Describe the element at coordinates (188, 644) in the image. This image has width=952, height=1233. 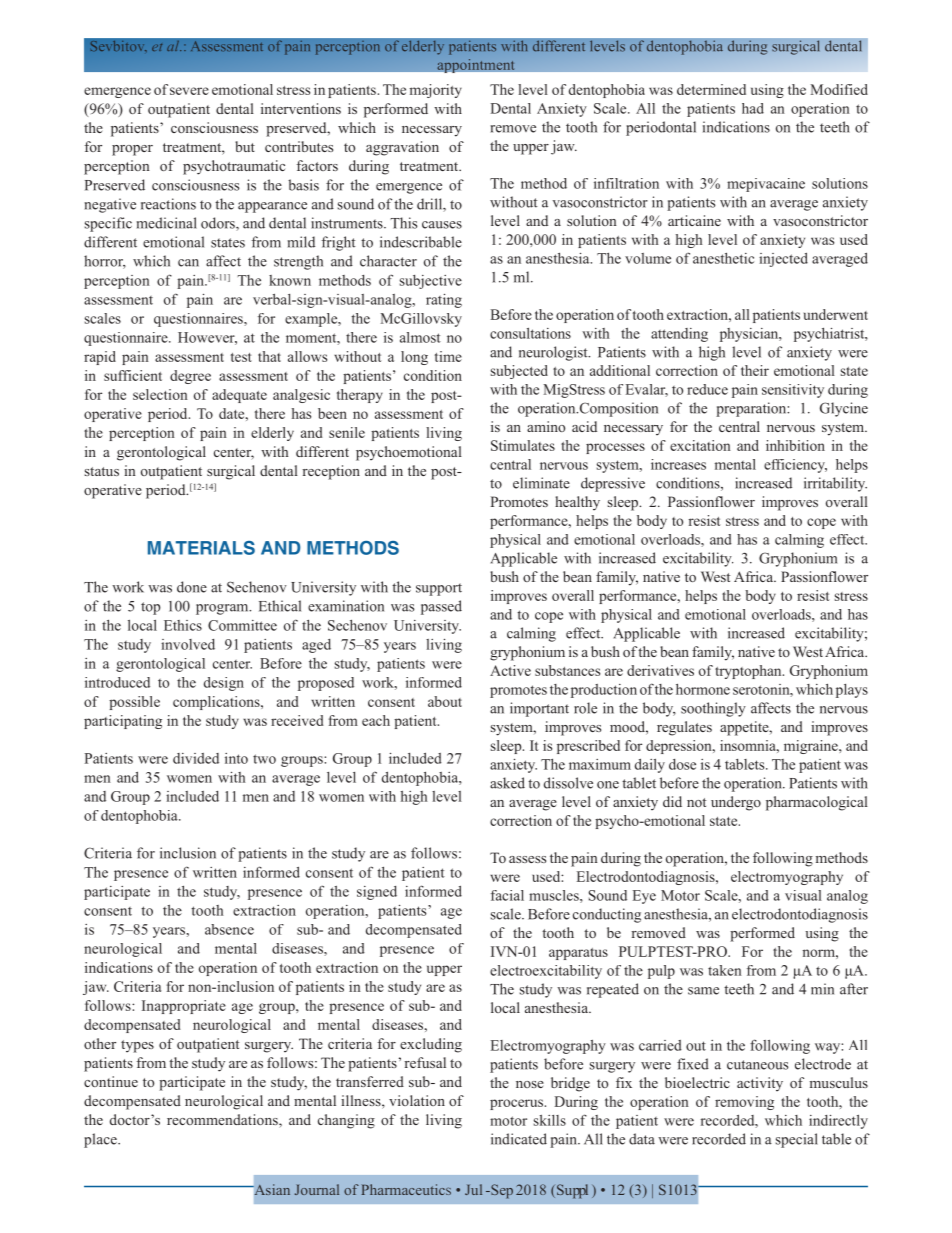
I see `involved` at that location.
